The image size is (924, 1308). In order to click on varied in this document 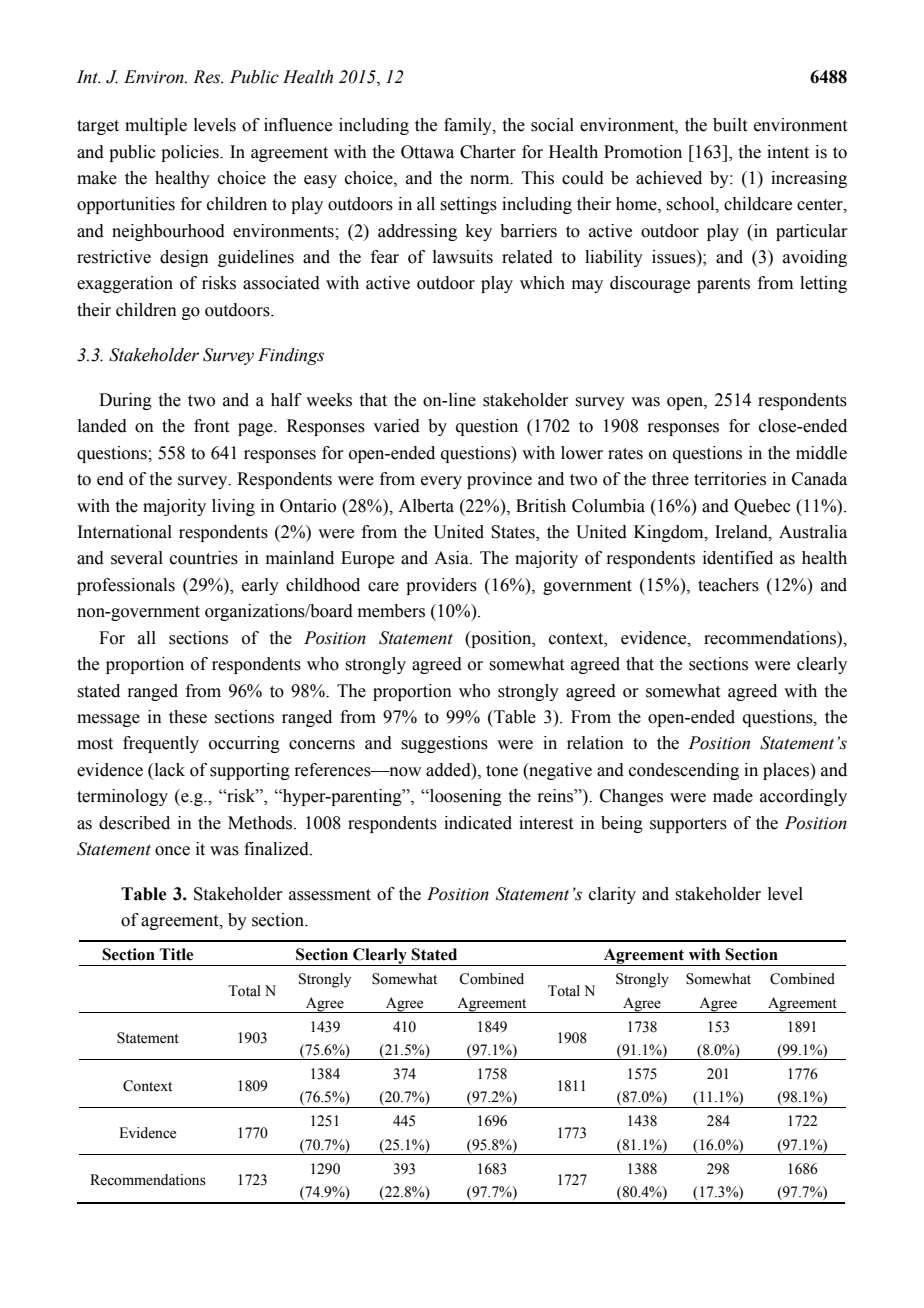, I will do `click(396, 426)`.
